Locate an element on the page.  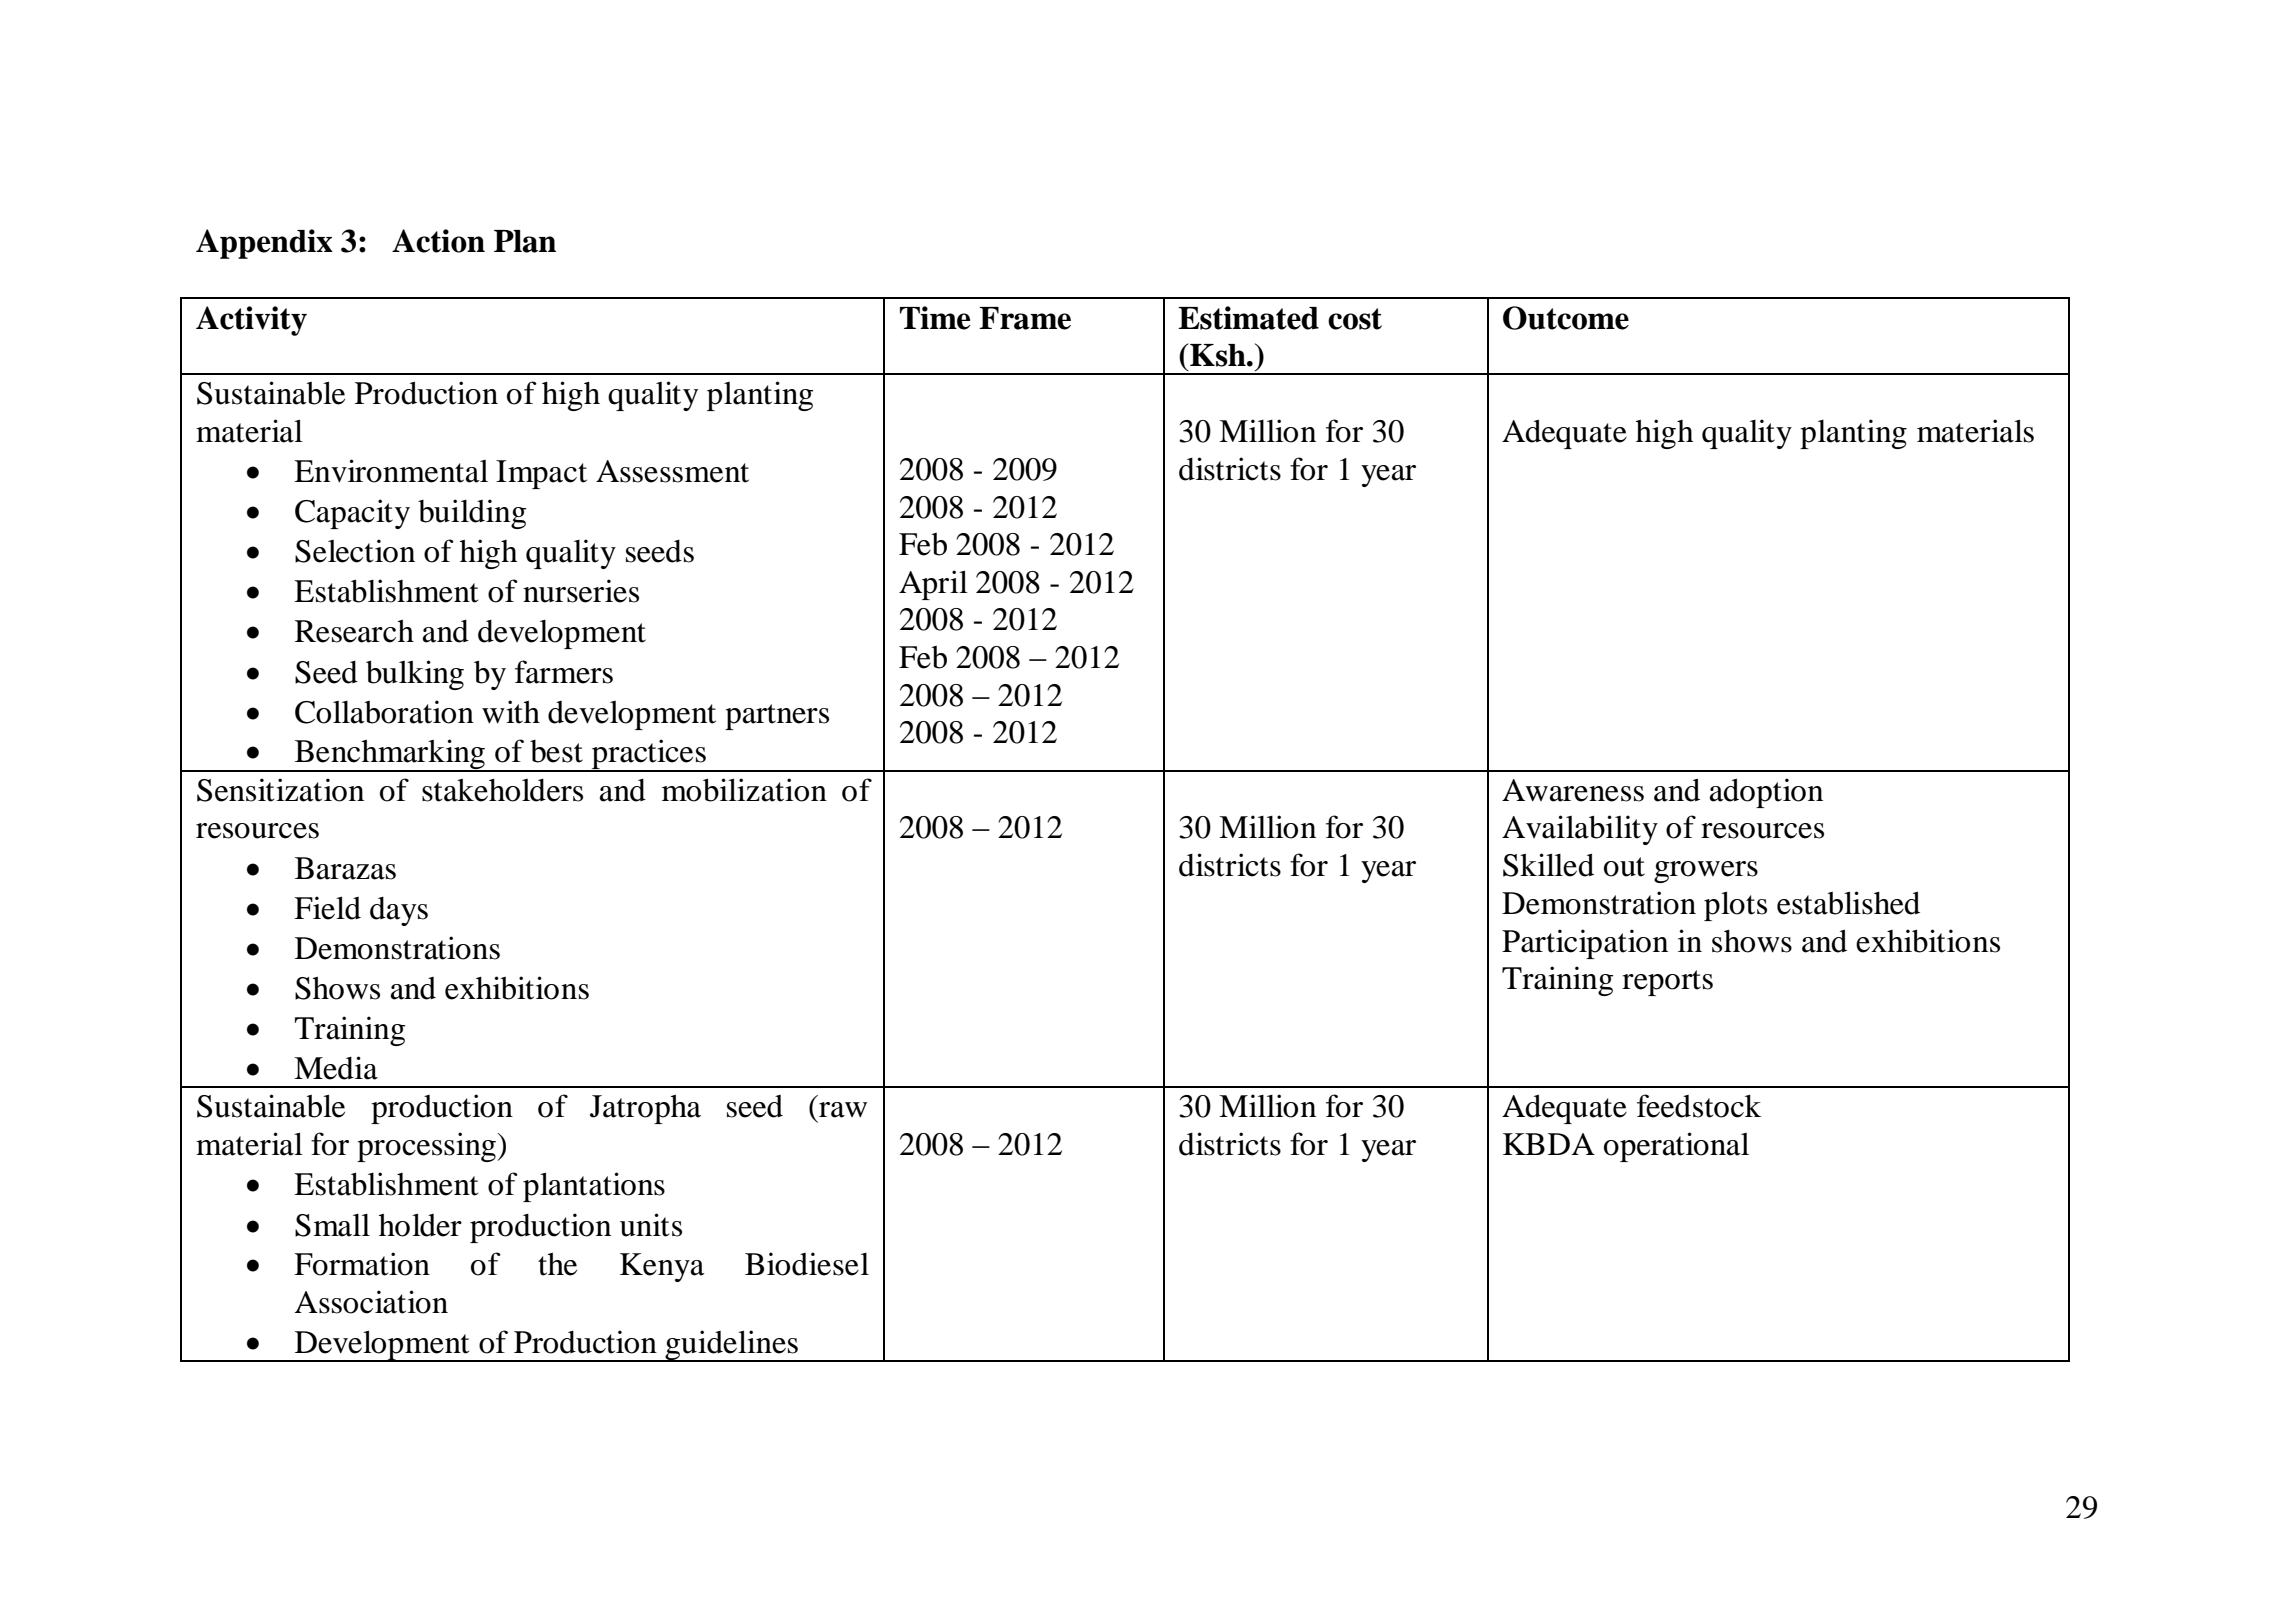
Outcome is located at coordinates (1566, 318).
